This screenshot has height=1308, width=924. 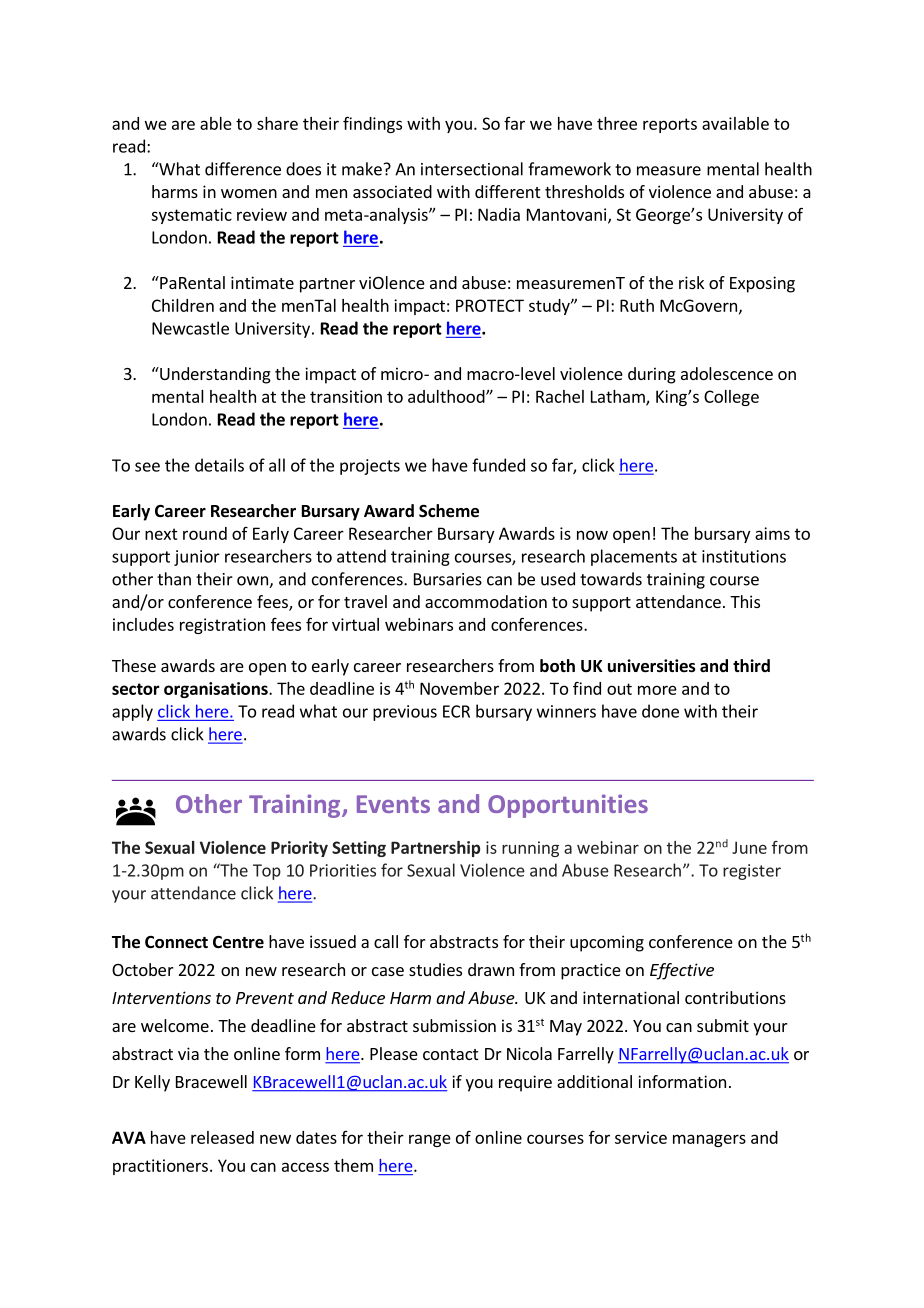 What do you see at coordinates (243, 169) in the screenshot?
I see `difference` at bounding box center [243, 169].
